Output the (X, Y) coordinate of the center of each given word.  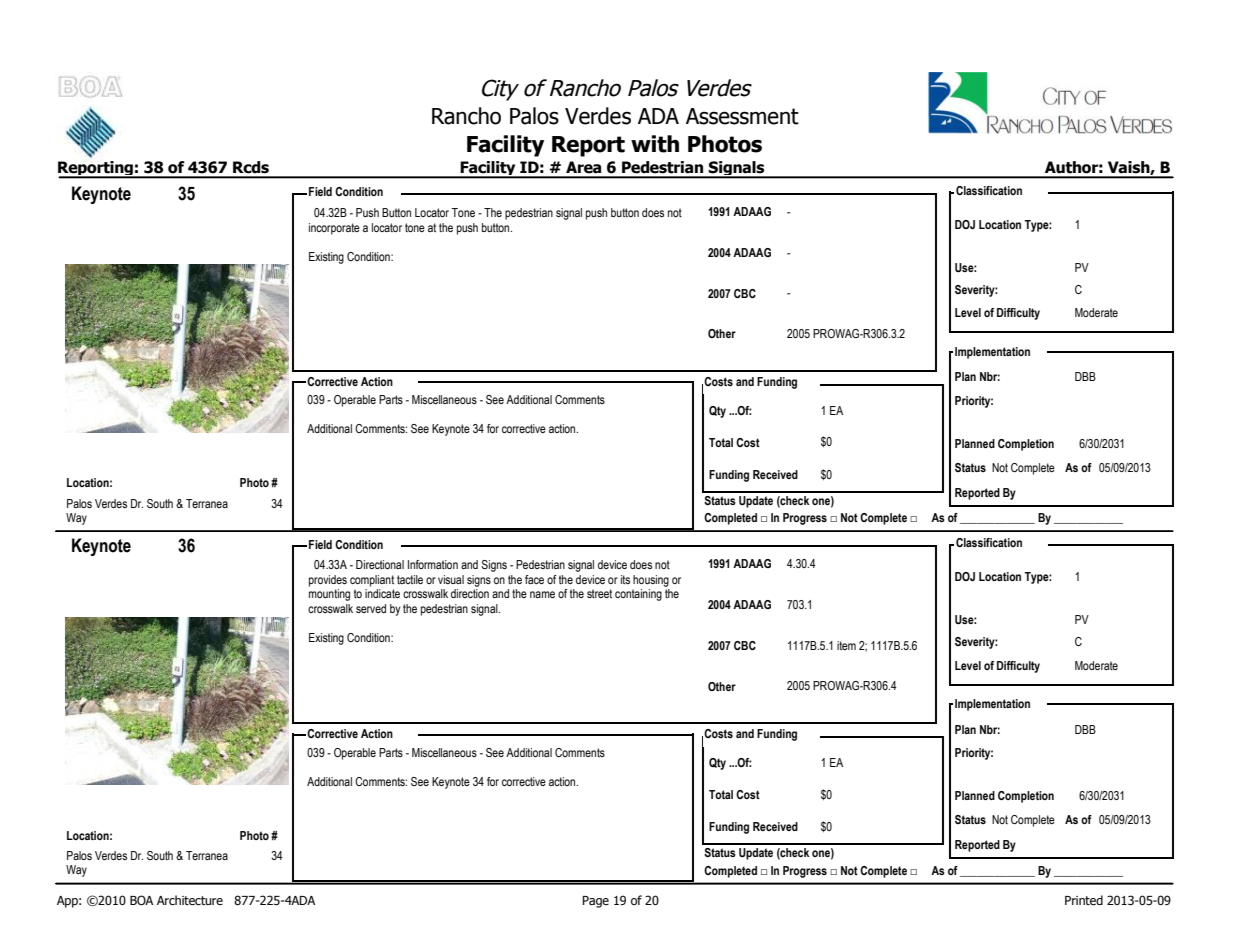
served (371, 608)
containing (638, 595)
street (599, 593)
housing (651, 581)
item (846, 645)
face (534, 579)
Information (433, 564)
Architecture (190, 900)
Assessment (742, 116)
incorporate (334, 229)
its (625, 579)
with (655, 144)
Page (595, 902)
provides (328, 581)
